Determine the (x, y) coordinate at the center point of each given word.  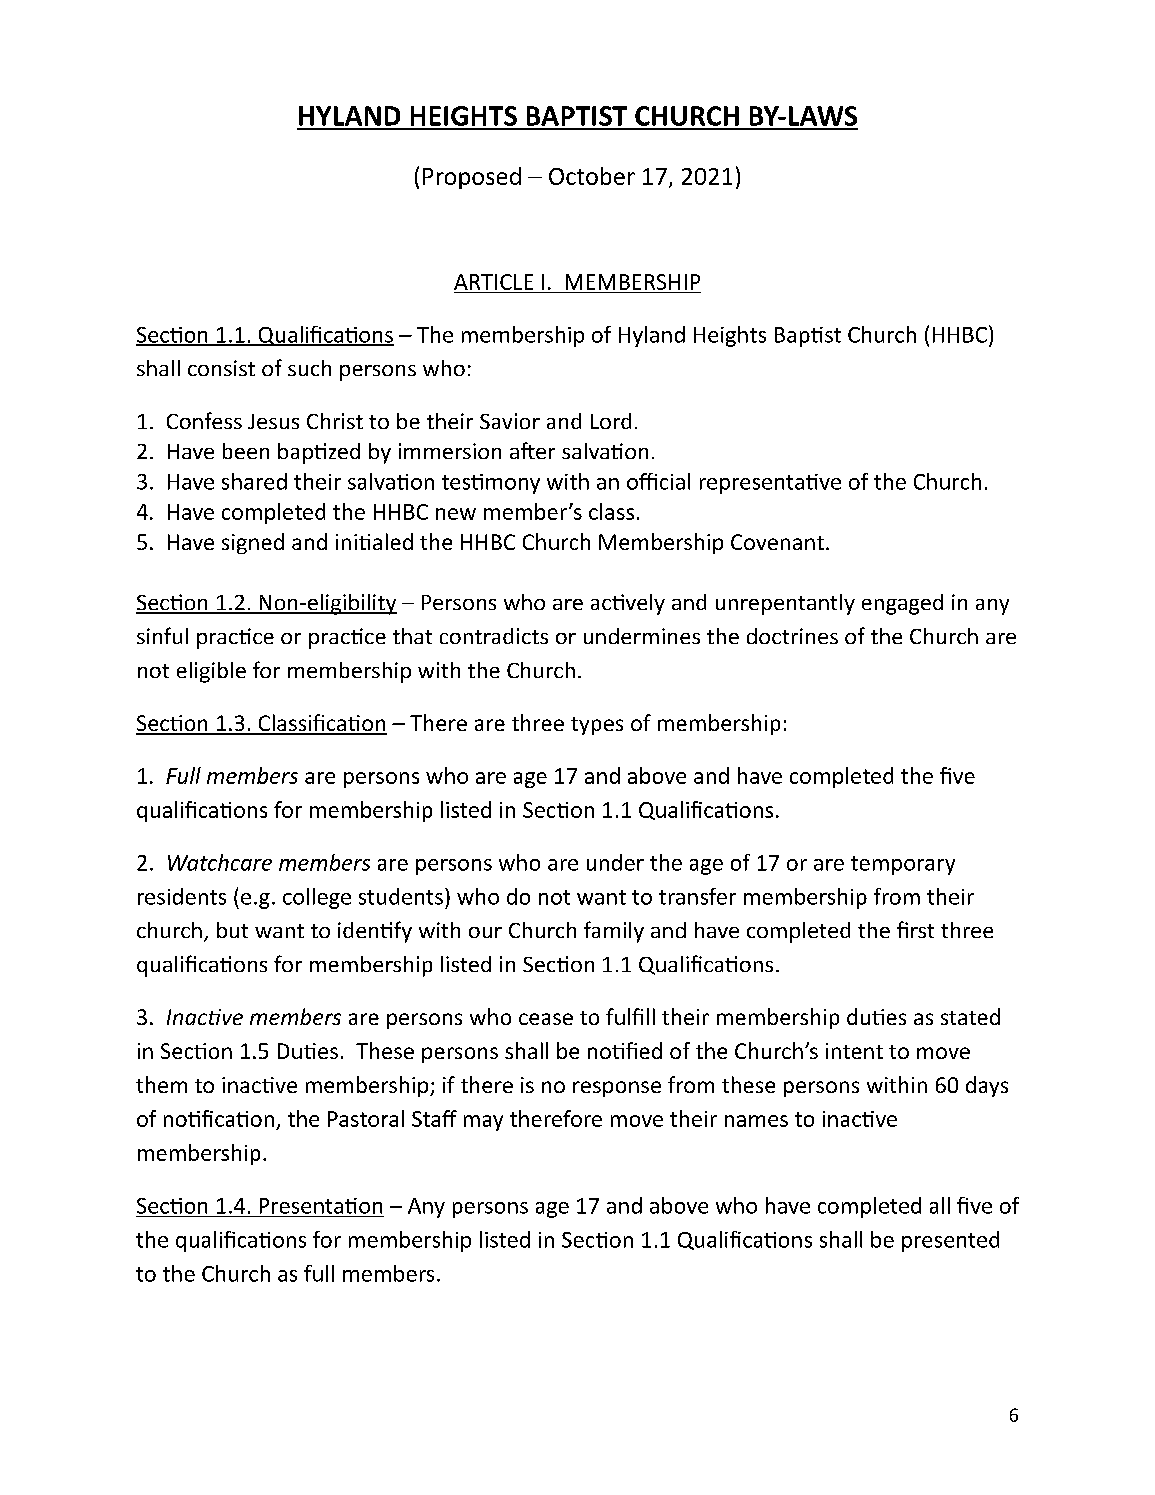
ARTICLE (493, 282)
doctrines (792, 636)
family (614, 932)
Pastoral (366, 1118)
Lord (611, 421)
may (483, 1123)
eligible (211, 672)
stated (970, 1016)
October (592, 176)
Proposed (472, 178)
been (246, 451)
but (232, 930)
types (597, 726)
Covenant (777, 542)
